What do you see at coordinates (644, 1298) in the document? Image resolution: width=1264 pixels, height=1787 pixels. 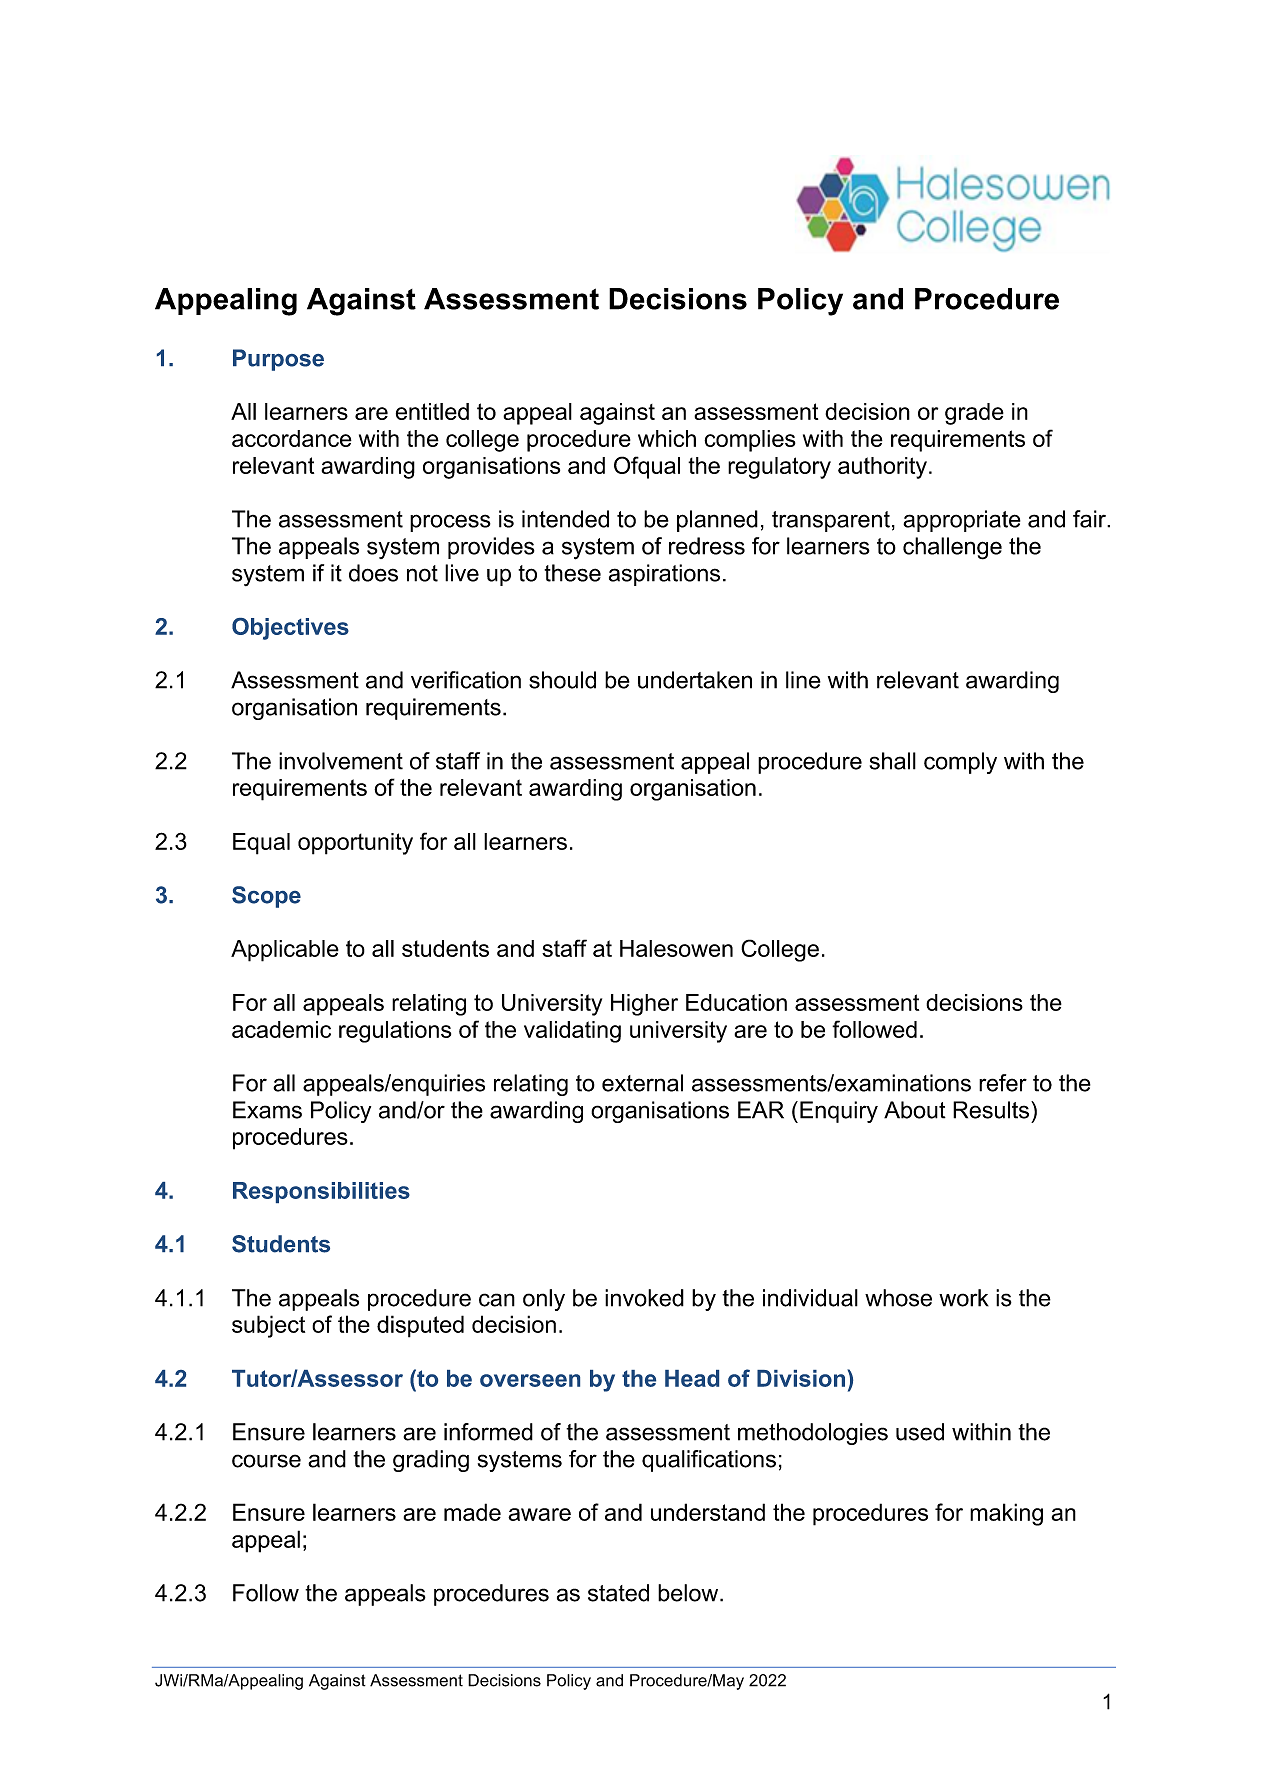 I see `invoked` at bounding box center [644, 1298].
